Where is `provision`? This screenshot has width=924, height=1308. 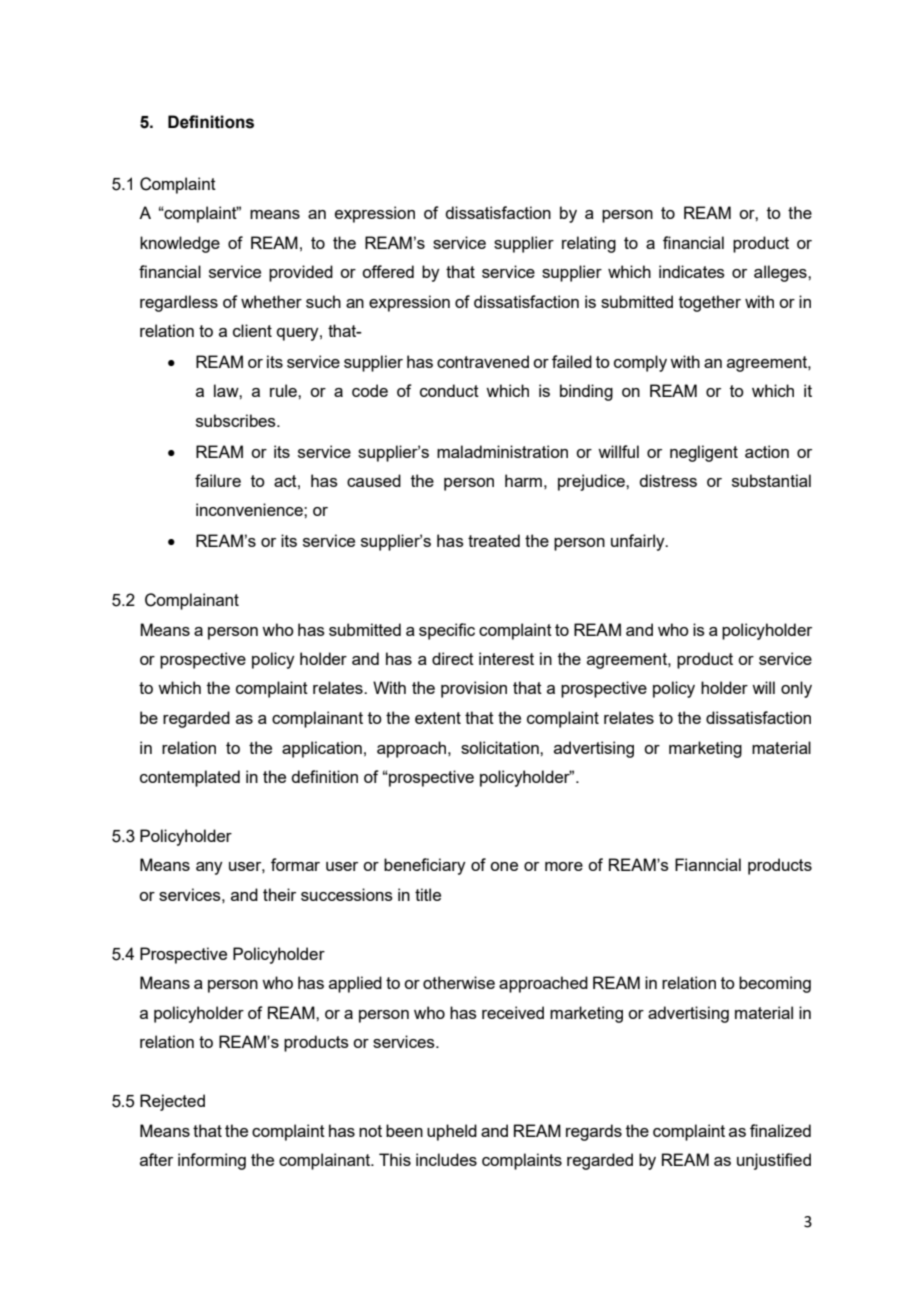 provision is located at coordinates (474, 689).
